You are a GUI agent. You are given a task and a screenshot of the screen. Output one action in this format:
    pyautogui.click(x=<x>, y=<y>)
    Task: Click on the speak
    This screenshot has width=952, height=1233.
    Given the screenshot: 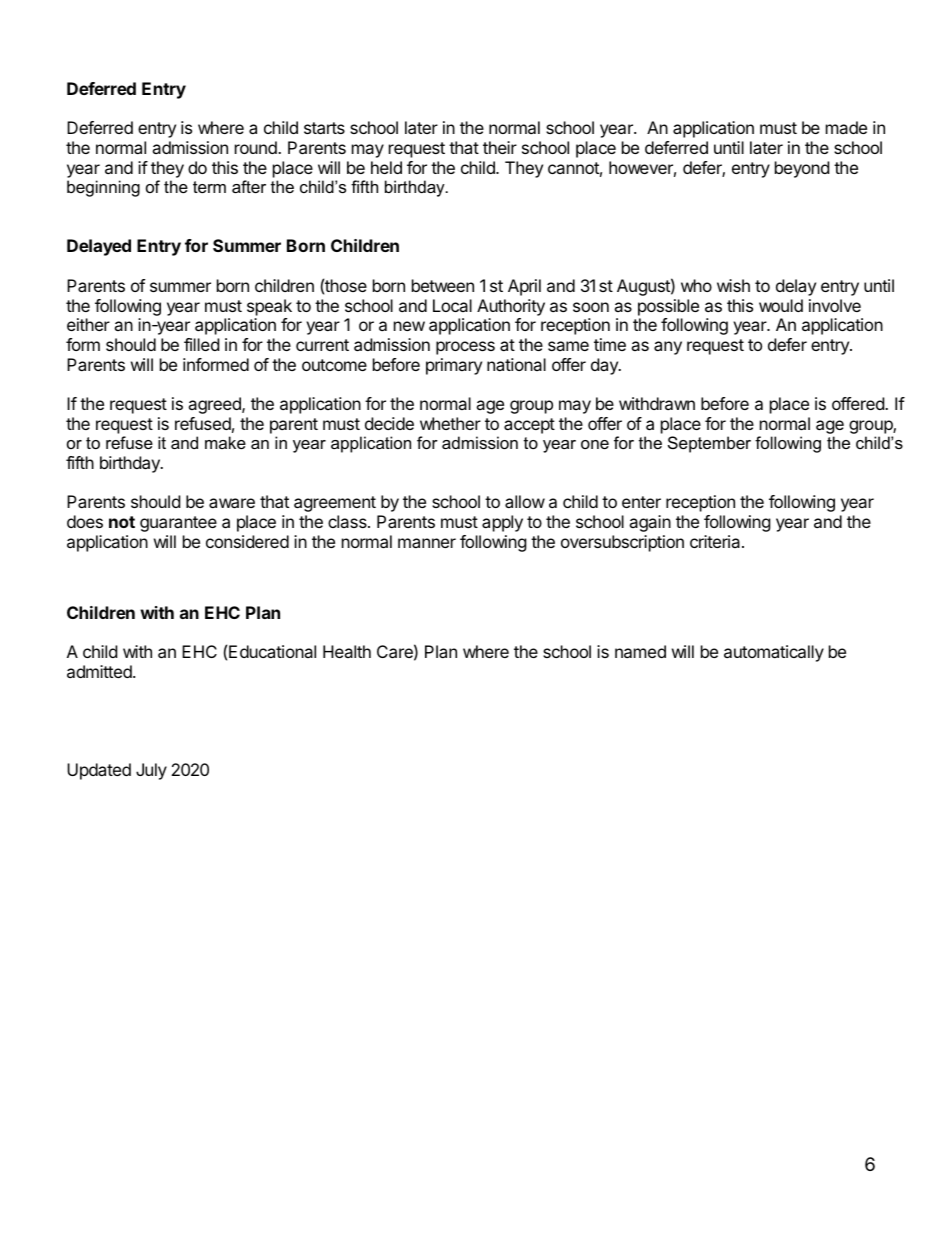 What is the action you would take?
    pyautogui.click(x=269, y=307)
